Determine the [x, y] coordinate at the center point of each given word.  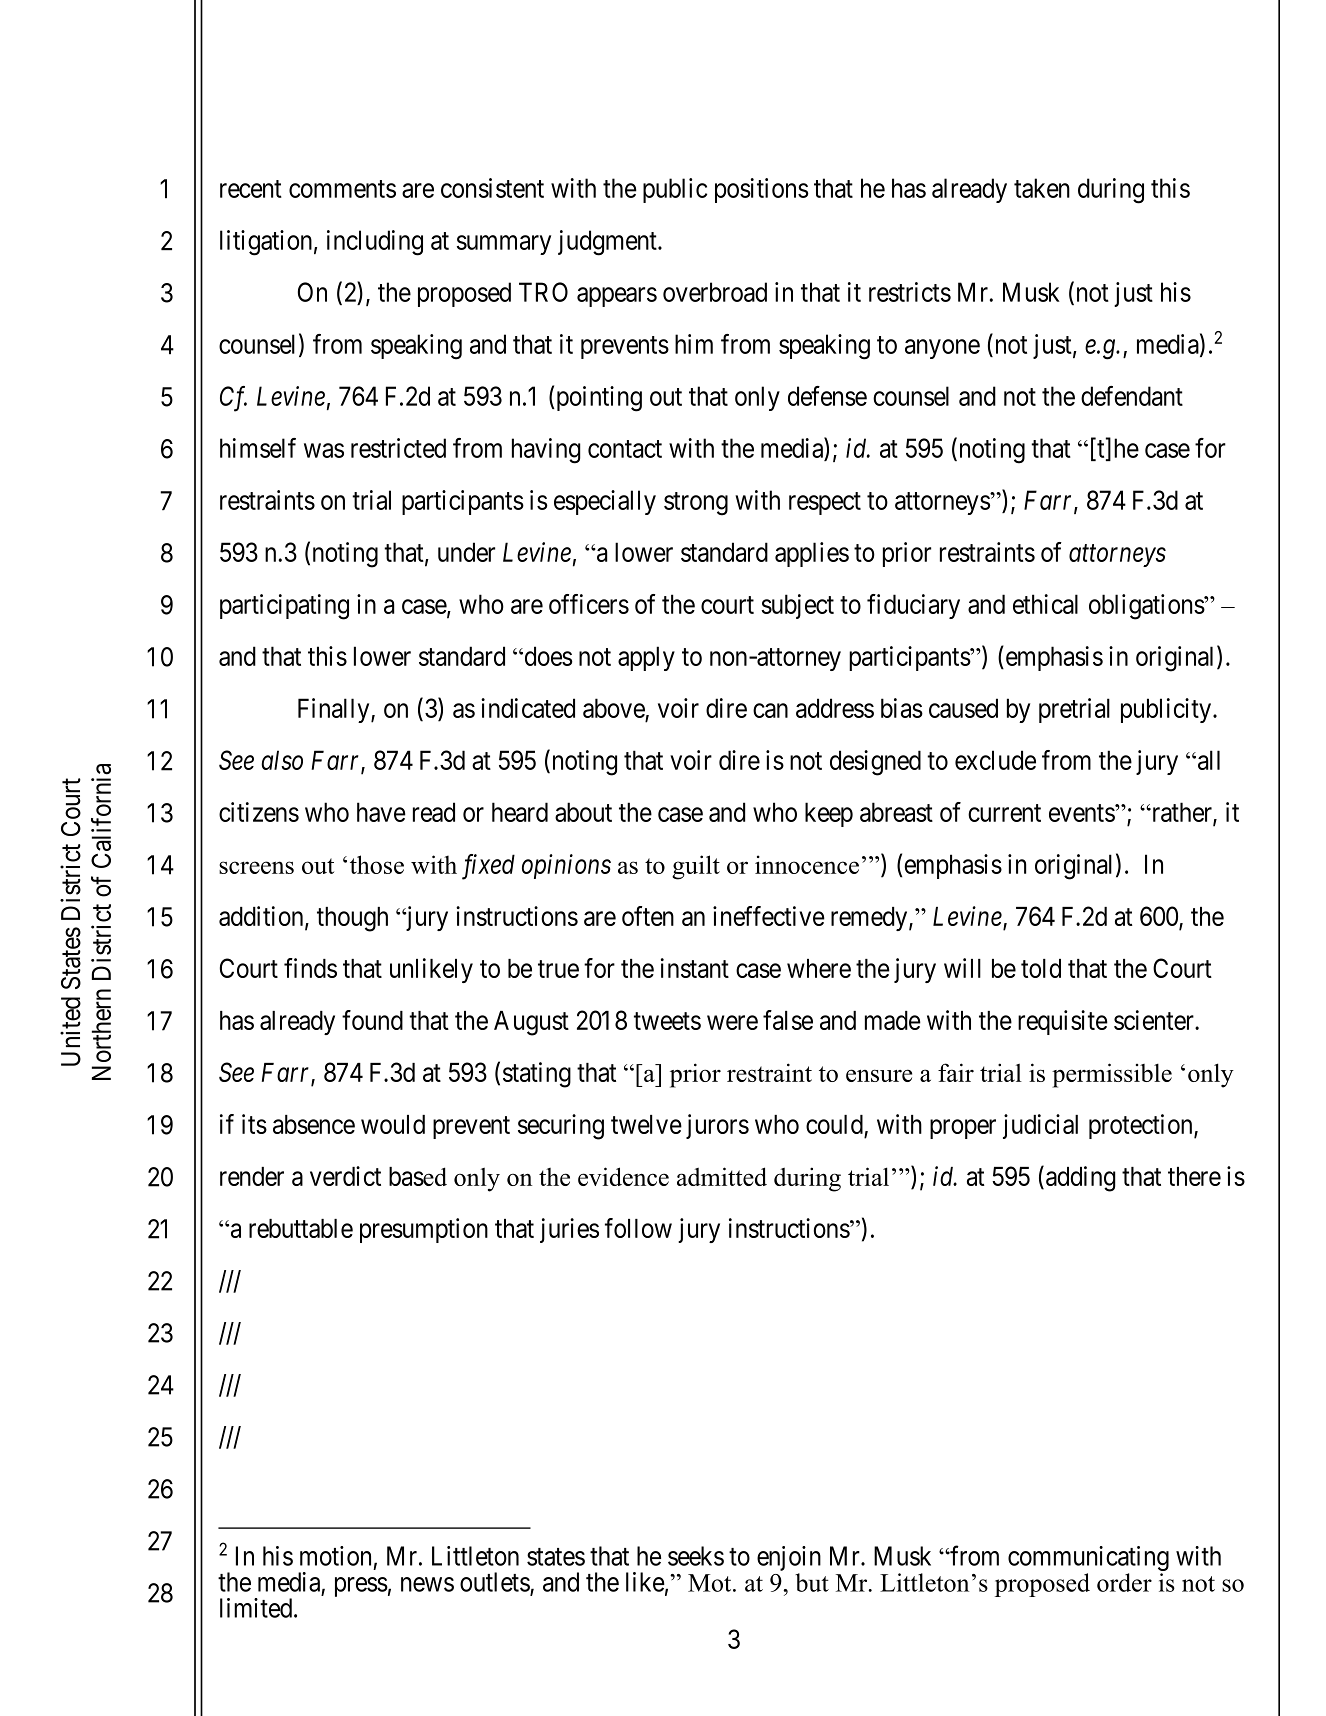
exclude [995, 760]
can [770, 710]
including [375, 243]
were [732, 1022]
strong [696, 504]
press [361, 1587]
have [381, 812]
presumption [424, 1230]
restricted [398, 448]
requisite [1063, 1022]
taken [1042, 188]
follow [638, 1228]
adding [1081, 1179]
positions [762, 190]
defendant [1132, 396]
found [372, 1020]
